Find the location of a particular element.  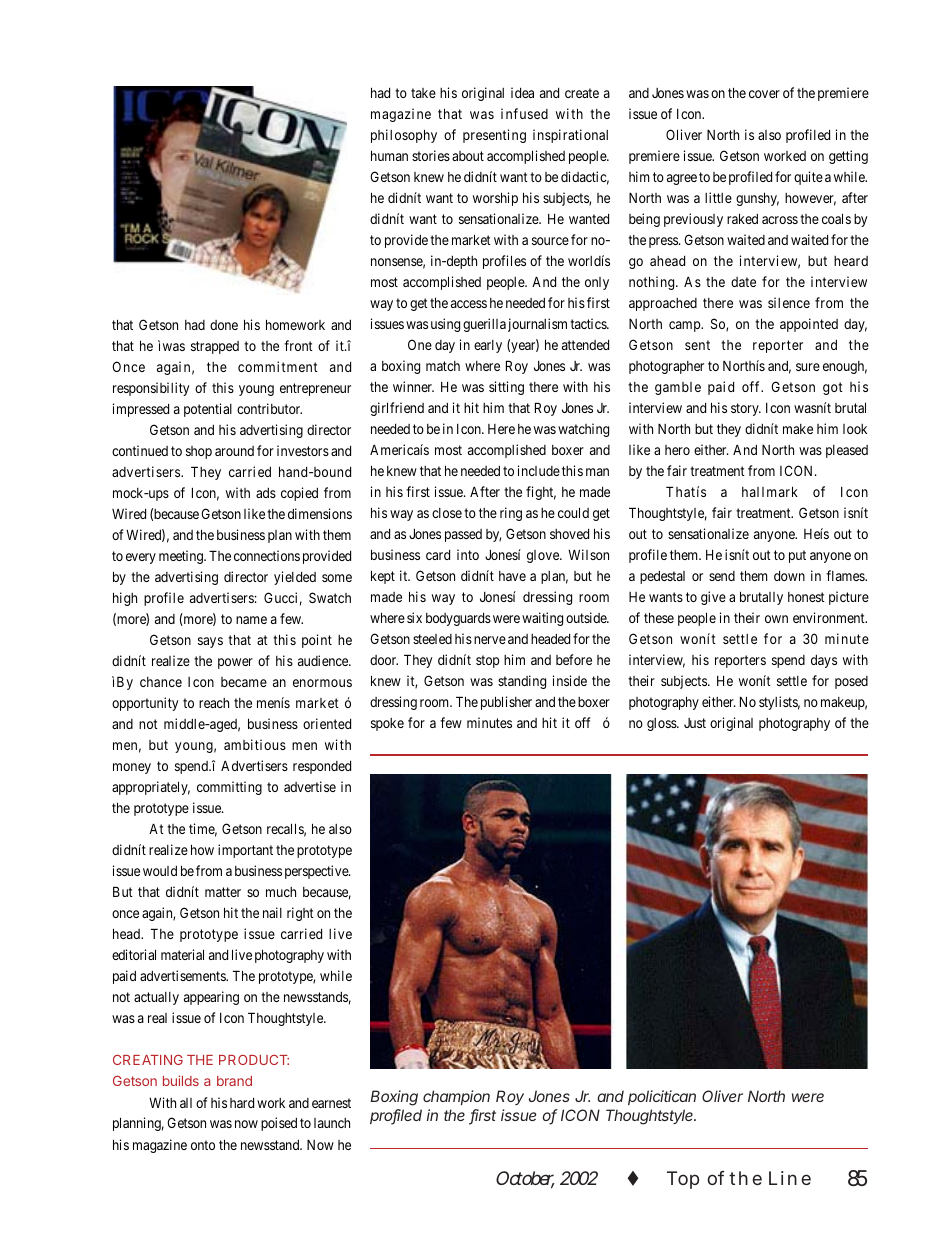

nerve is located at coordinates (490, 640).
